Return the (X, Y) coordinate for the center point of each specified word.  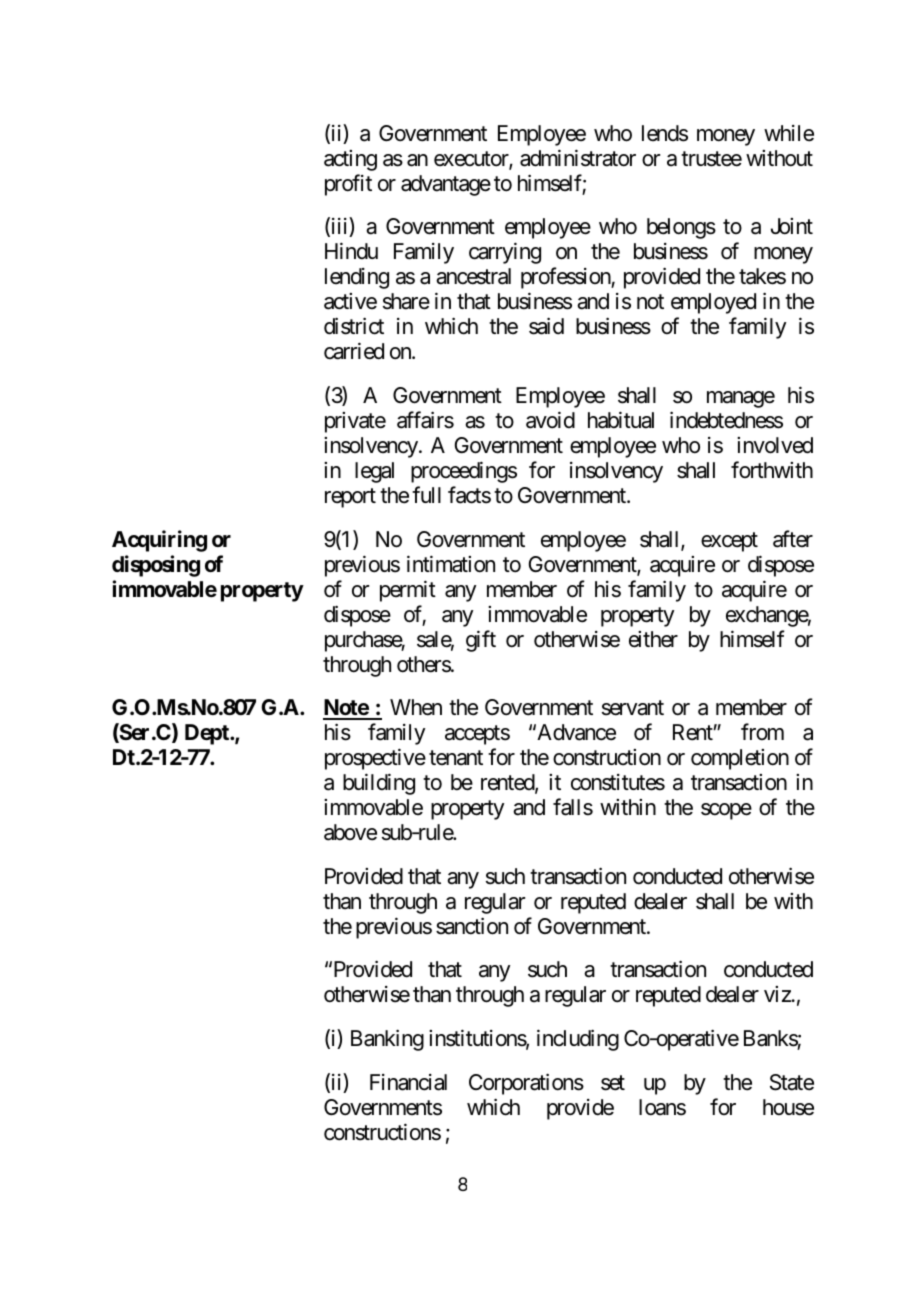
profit (348, 185)
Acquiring (159, 541)
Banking (387, 1040)
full (426, 494)
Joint (792, 226)
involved (775, 445)
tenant (456, 758)
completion (740, 759)
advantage (446, 185)
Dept (208, 734)
